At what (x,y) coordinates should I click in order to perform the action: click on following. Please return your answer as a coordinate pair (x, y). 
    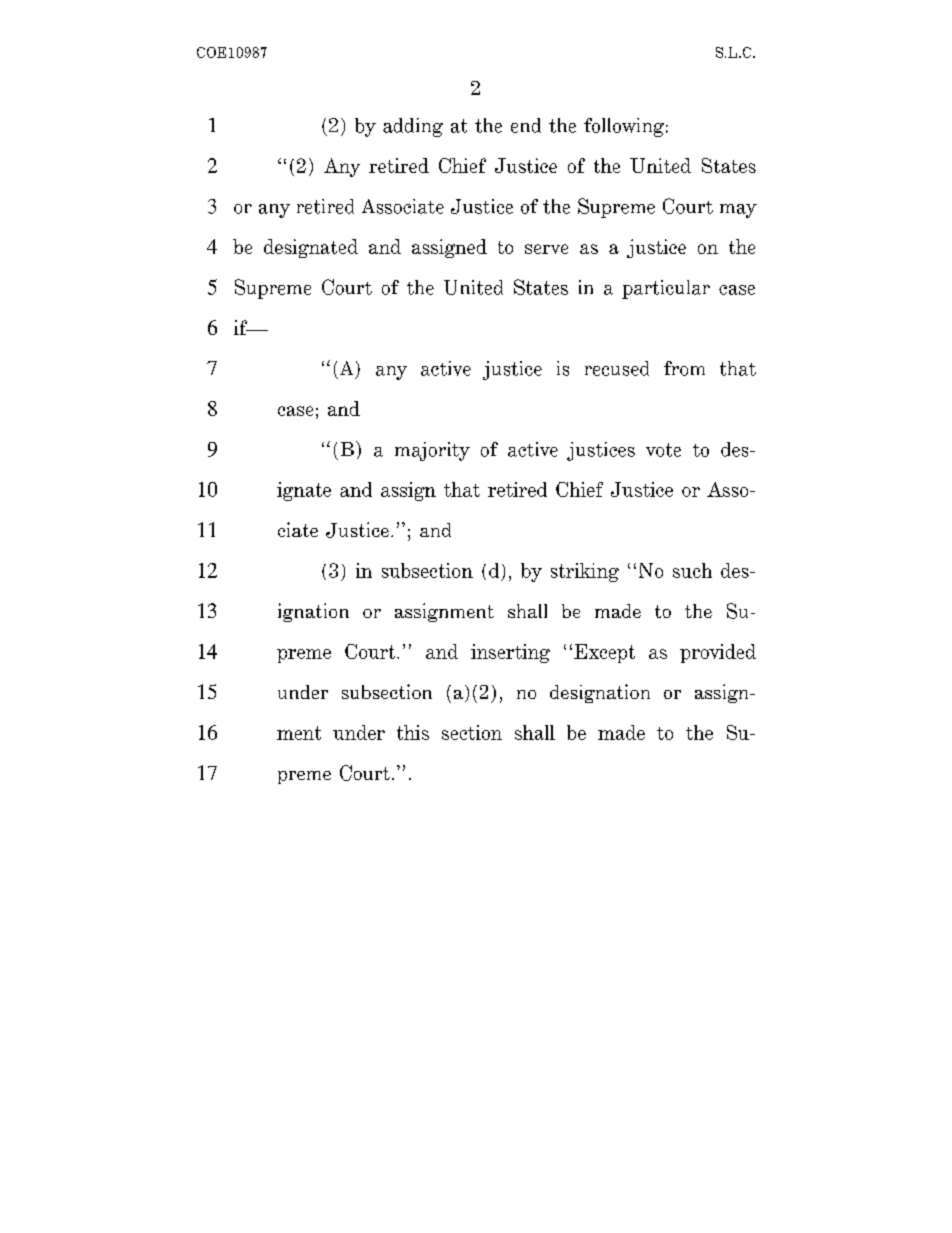
    Looking at the image, I should click on (624, 127).
